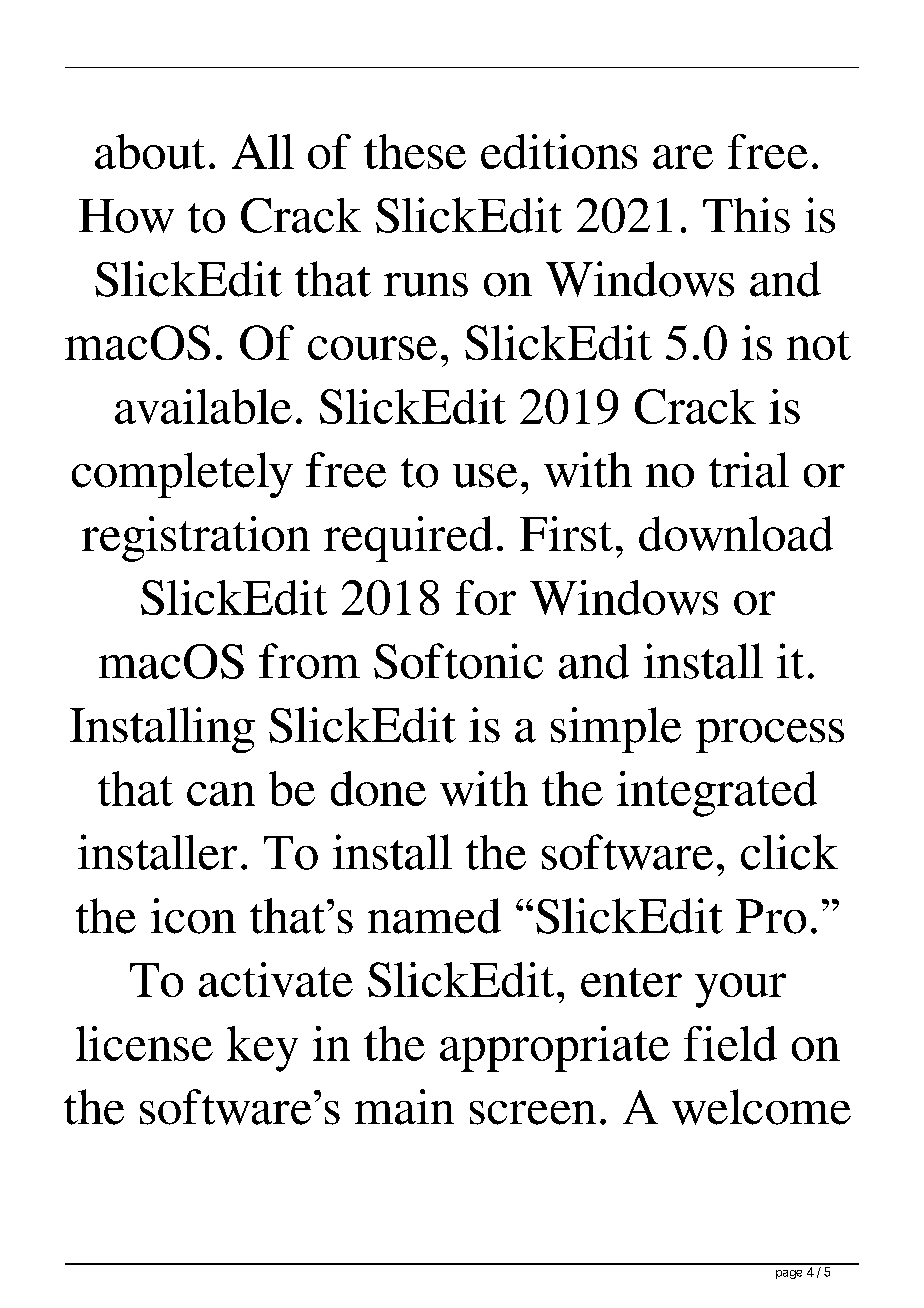 The width and height of the screenshot is (924, 1308). Describe the element at coordinates (746, 215) in the screenshot. I see `This` at that location.
